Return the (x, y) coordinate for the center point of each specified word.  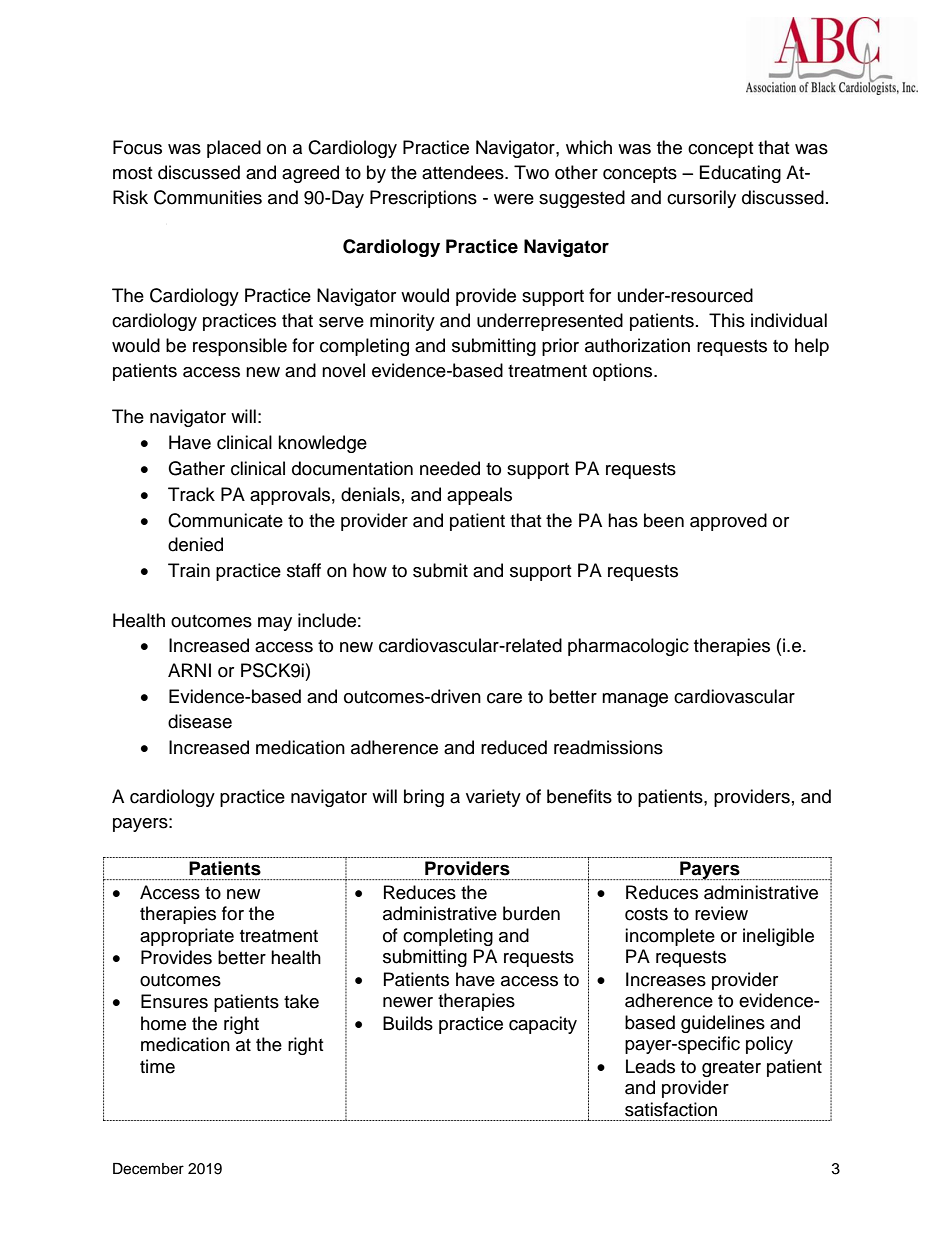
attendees (464, 172)
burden (531, 913)
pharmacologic (628, 647)
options (624, 372)
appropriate (187, 937)
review (721, 913)
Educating (740, 174)
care (504, 698)
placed (234, 149)
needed (450, 468)
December (148, 1169)
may (275, 624)
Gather (196, 468)
